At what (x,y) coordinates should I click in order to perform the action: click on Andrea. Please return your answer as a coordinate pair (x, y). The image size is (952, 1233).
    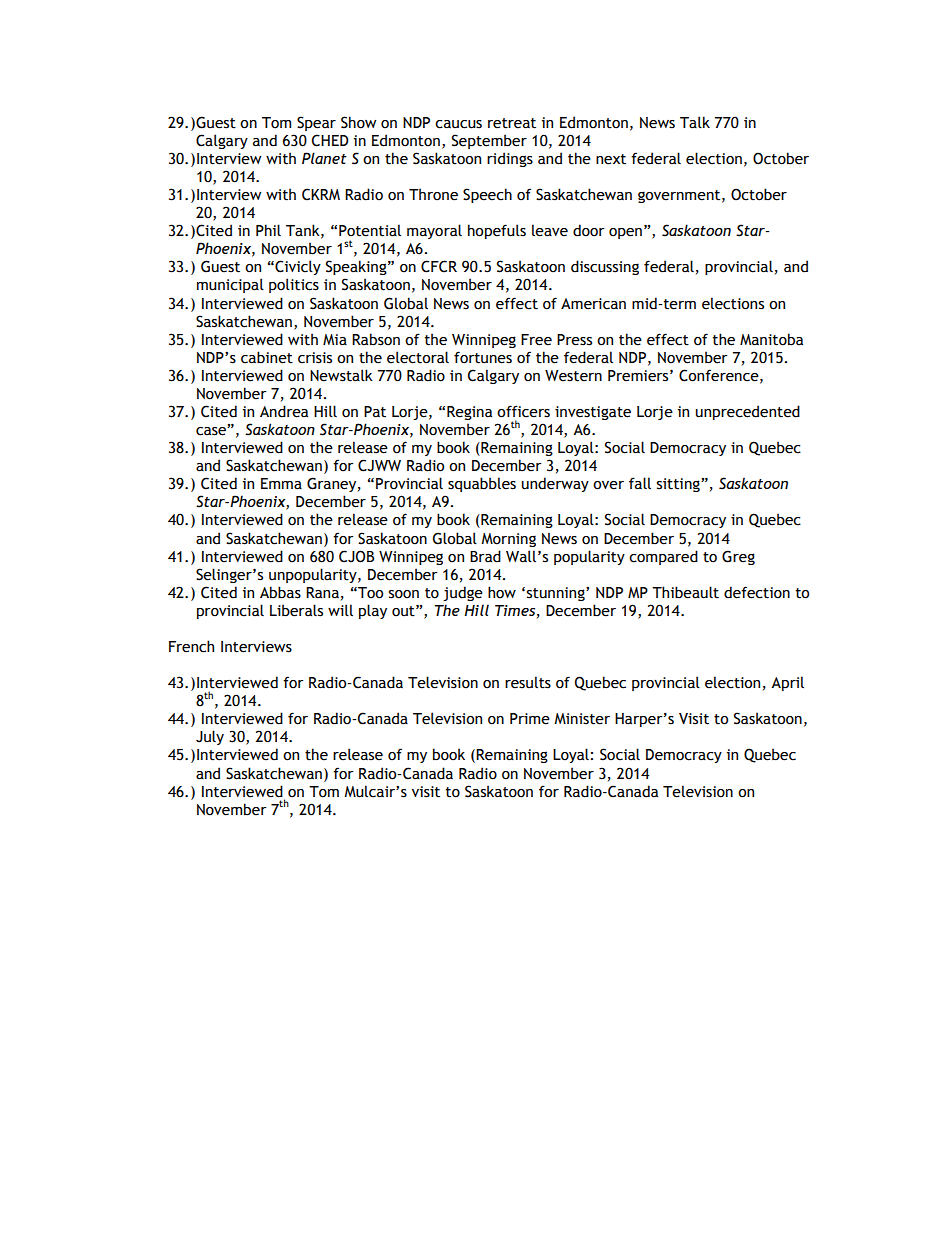
    Looking at the image, I should click on (284, 411).
